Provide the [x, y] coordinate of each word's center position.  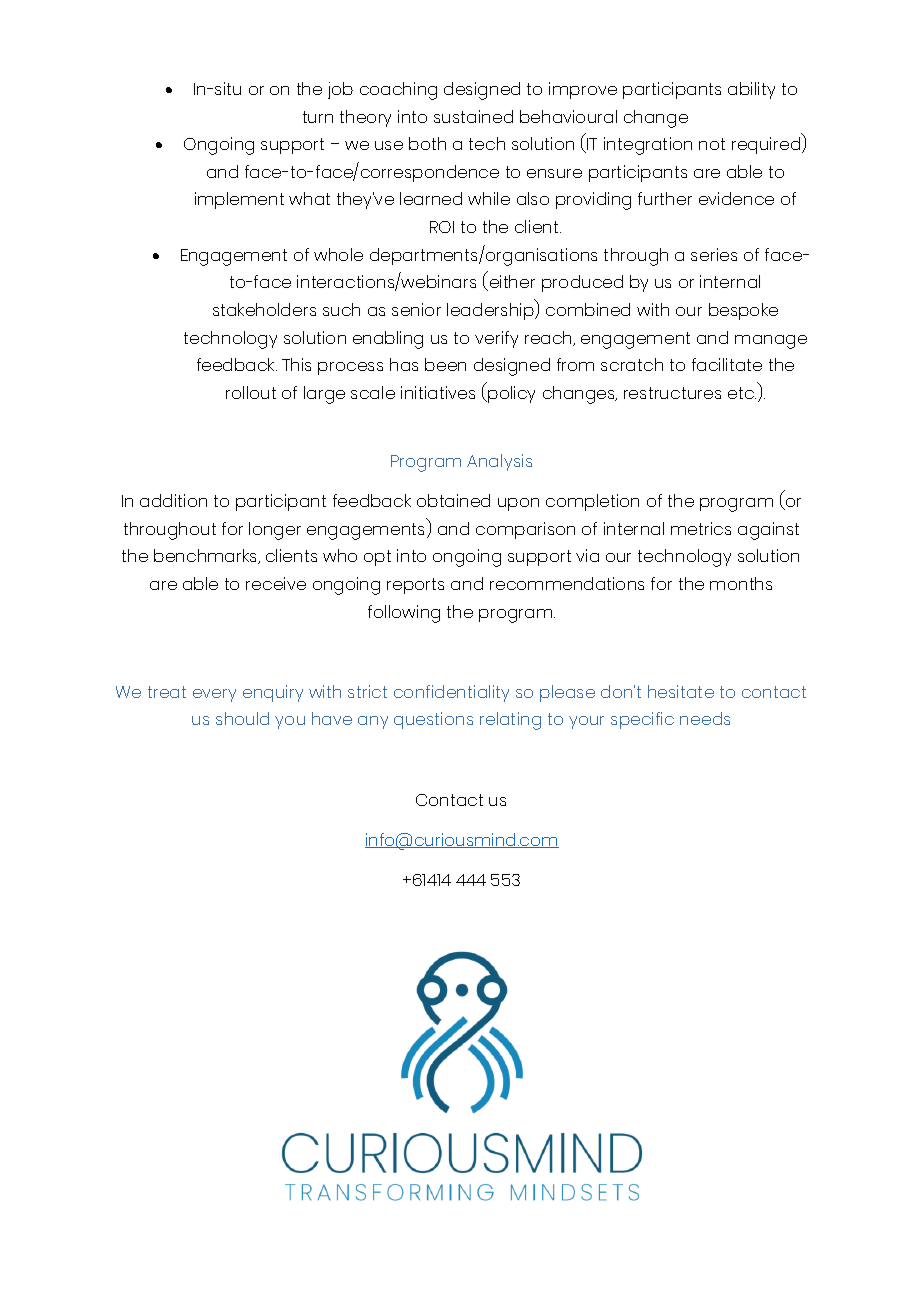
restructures [672, 393]
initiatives [438, 392]
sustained [473, 116]
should [242, 718]
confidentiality [451, 693]
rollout [251, 392]
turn [318, 117]
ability [751, 90]
